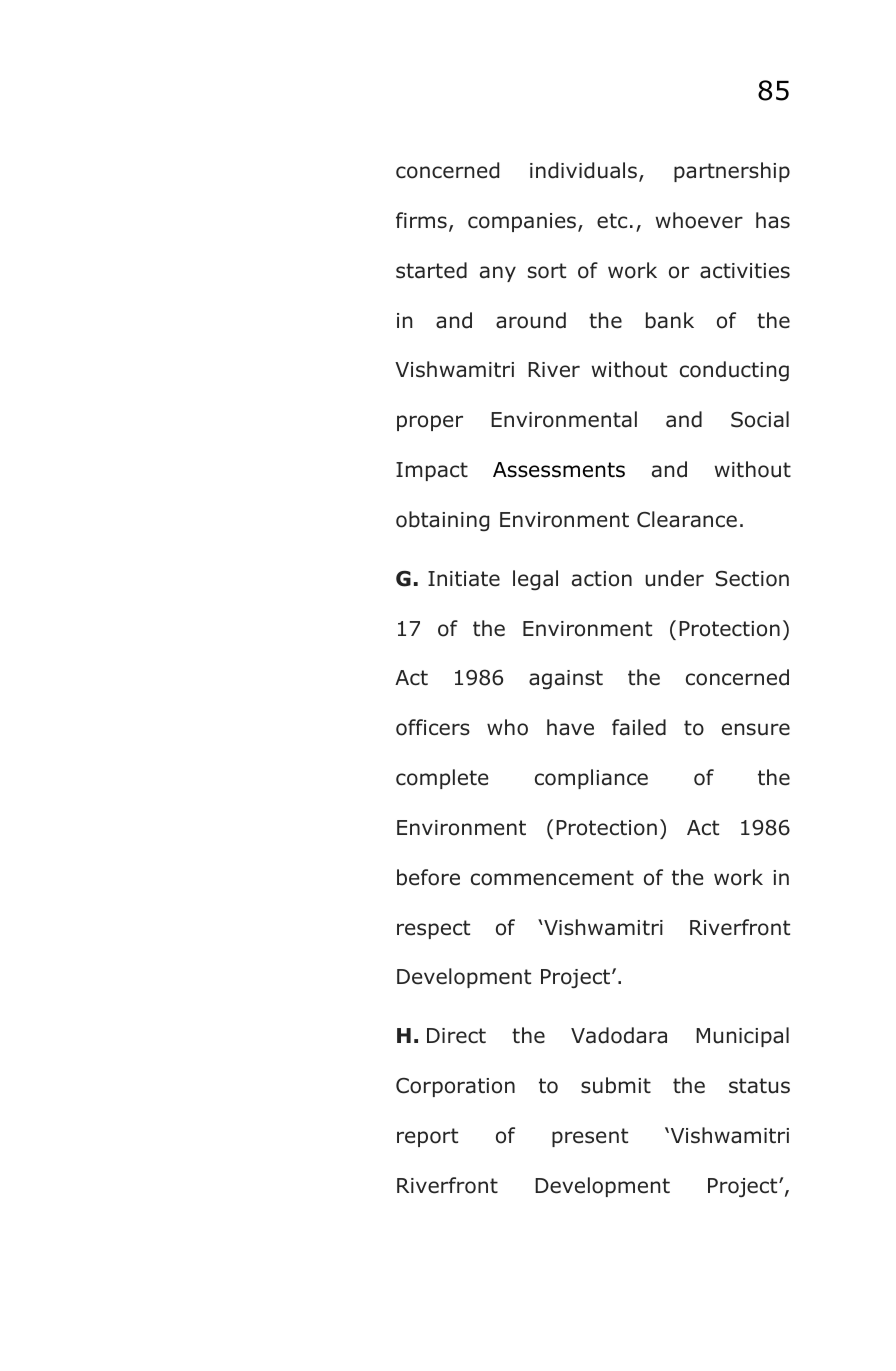 The height and width of the screenshot is (1371, 896). What do you see at coordinates (455, 1087) in the screenshot?
I see `Corporation` at bounding box center [455, 1087].
